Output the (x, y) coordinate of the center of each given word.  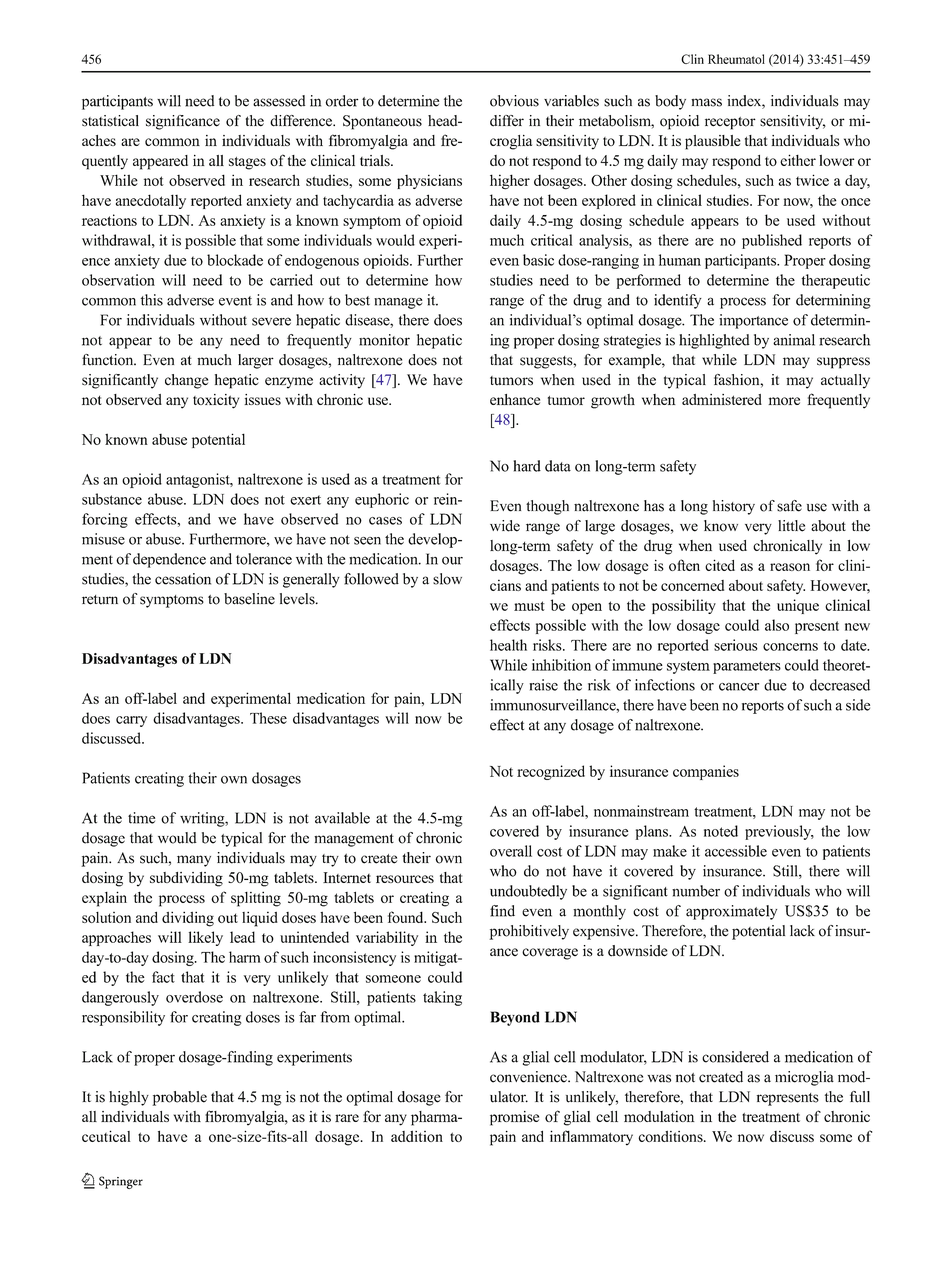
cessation (183, 579)
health (508, 645)
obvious (514, 101)
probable (179, 1098)
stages (247, 163)
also (777, 625)
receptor (730, 123)
